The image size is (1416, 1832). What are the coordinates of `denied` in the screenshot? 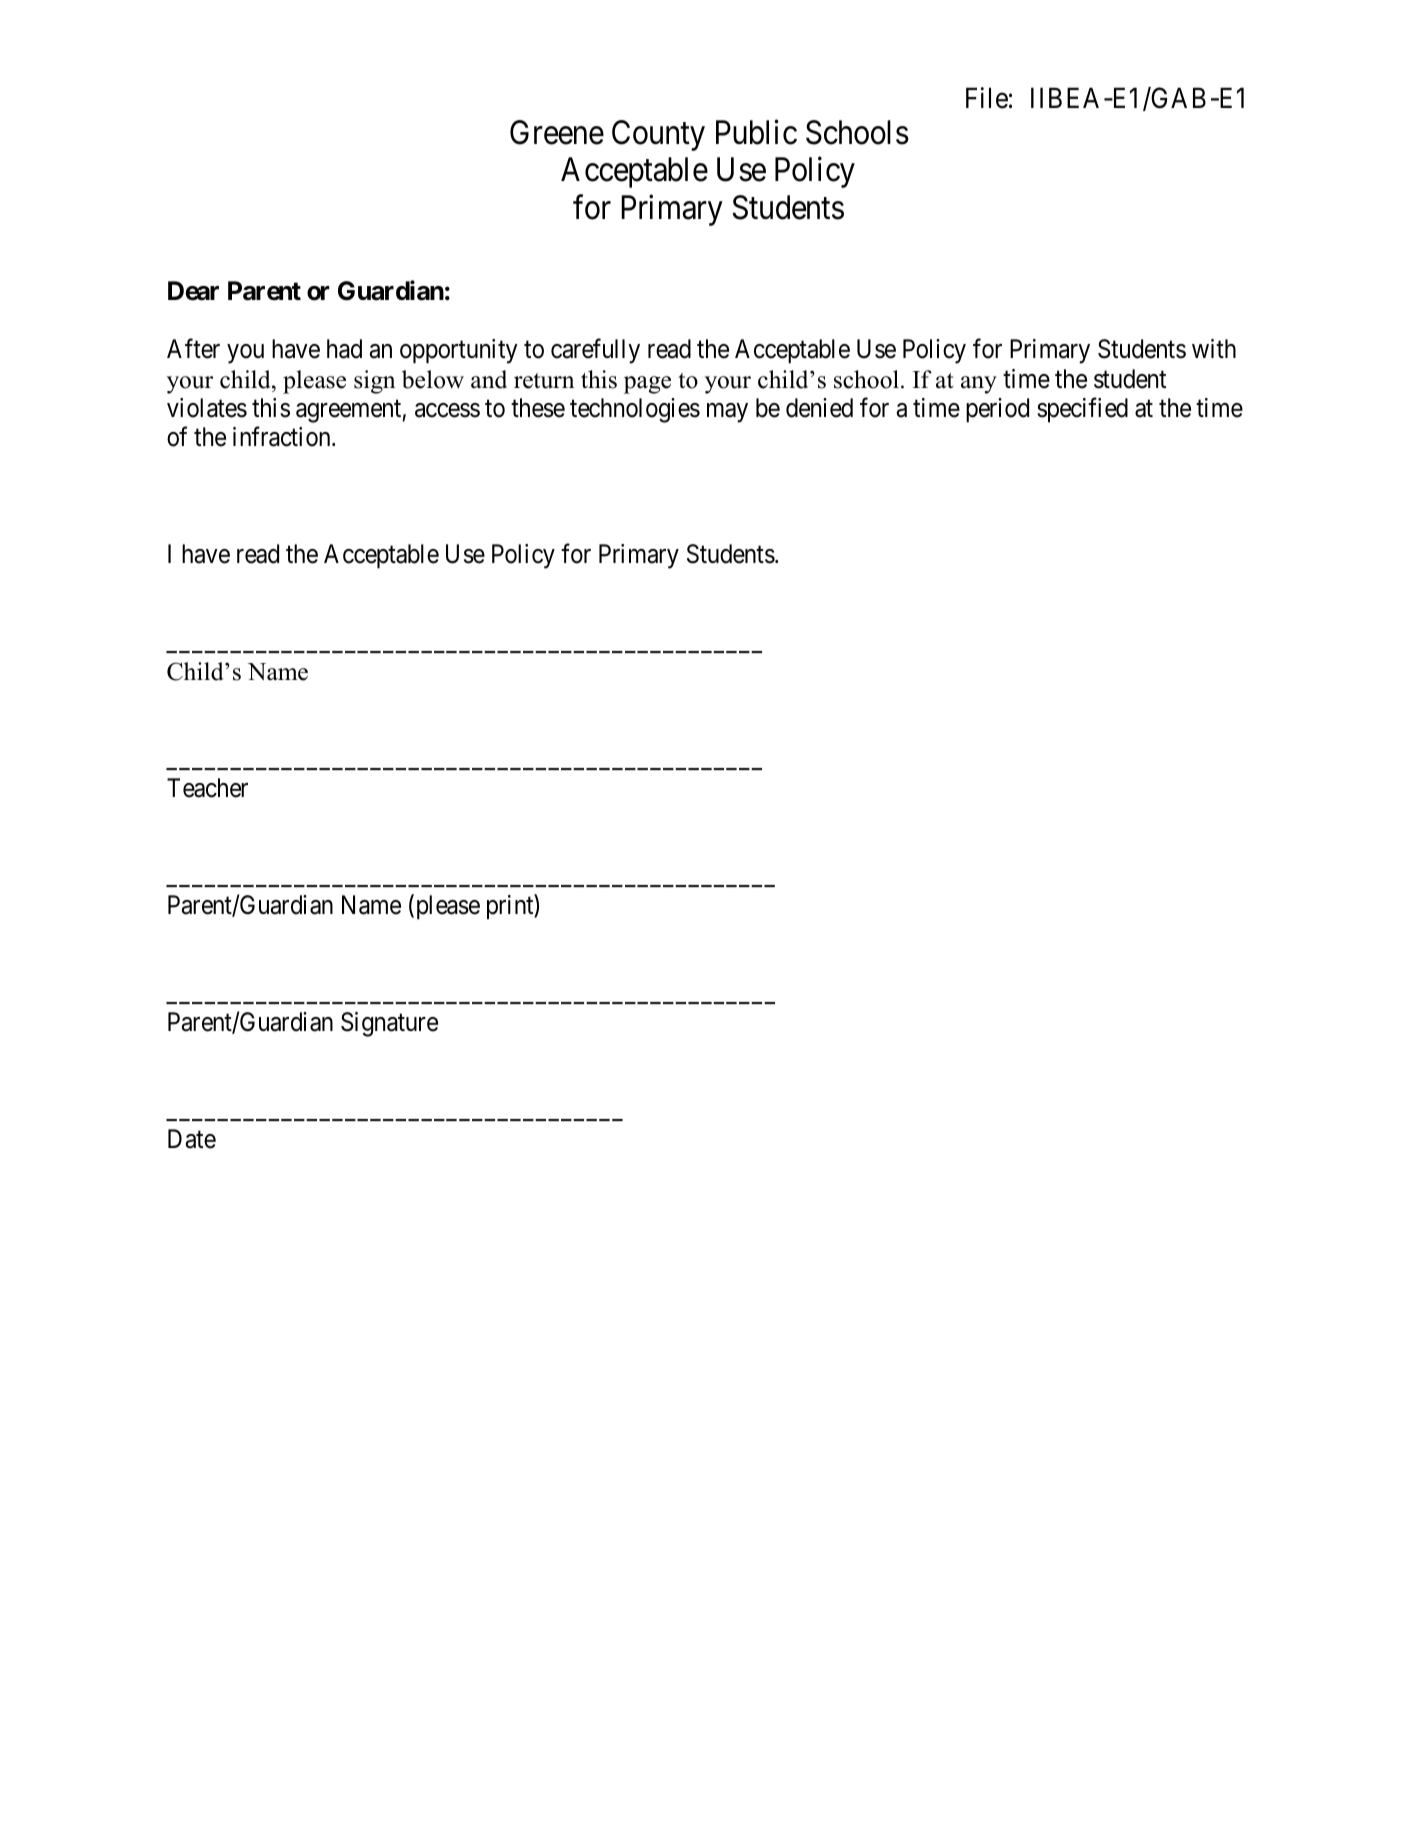 It's located at (819, 408).
